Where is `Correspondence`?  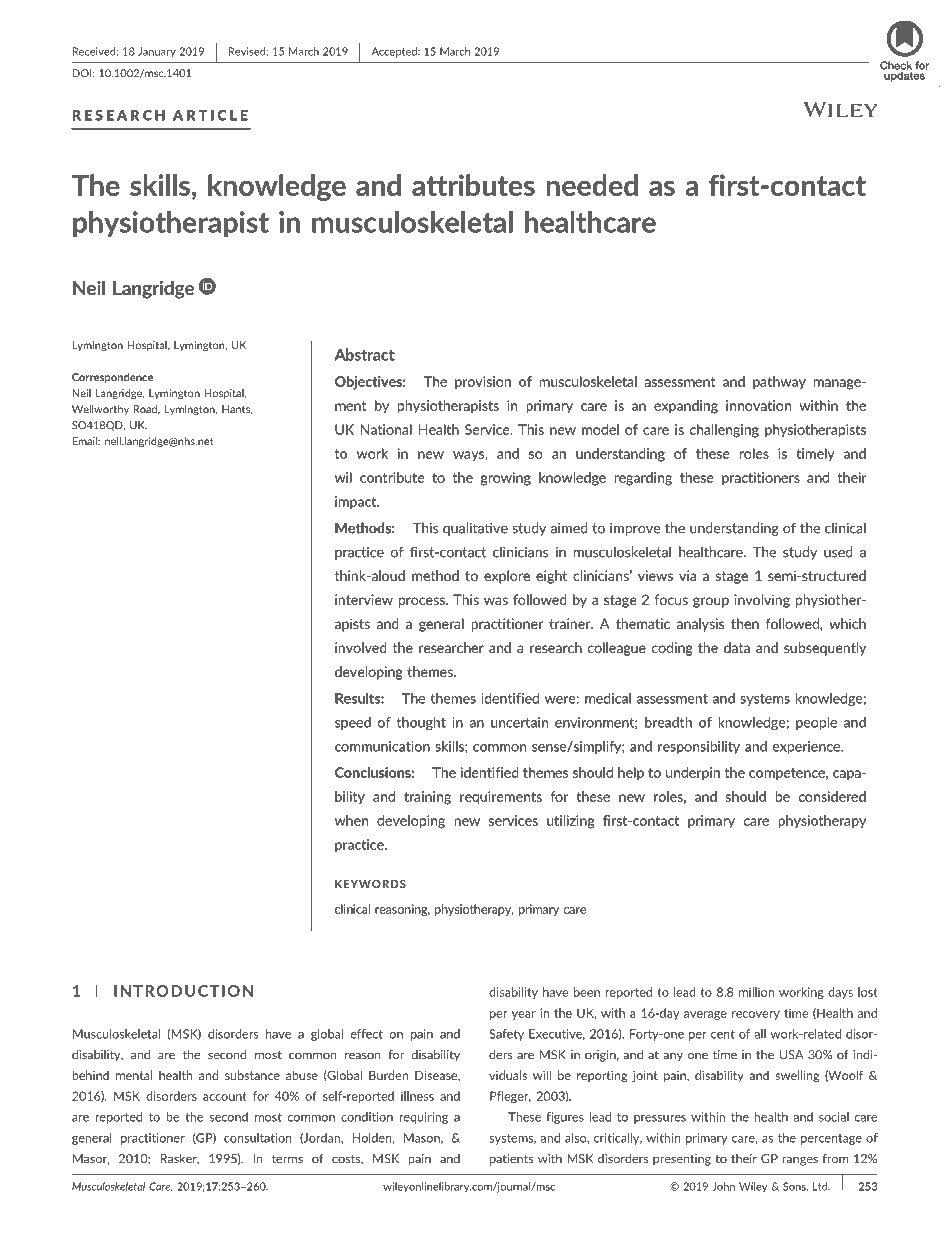
Correspondence is located at coordinates (112, 378).
